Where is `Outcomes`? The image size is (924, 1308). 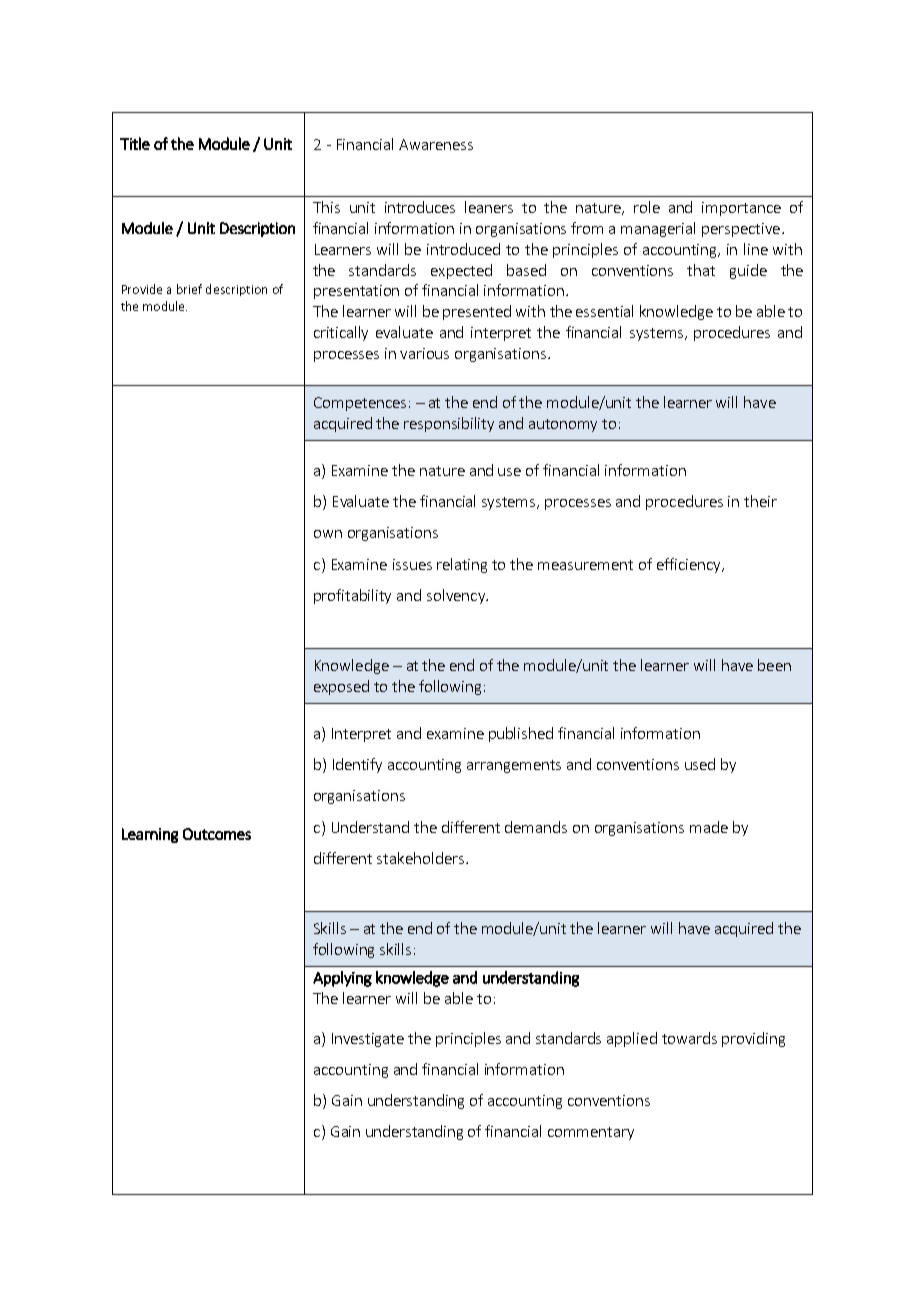 Outcomes is located at coordinates (217, 834).
